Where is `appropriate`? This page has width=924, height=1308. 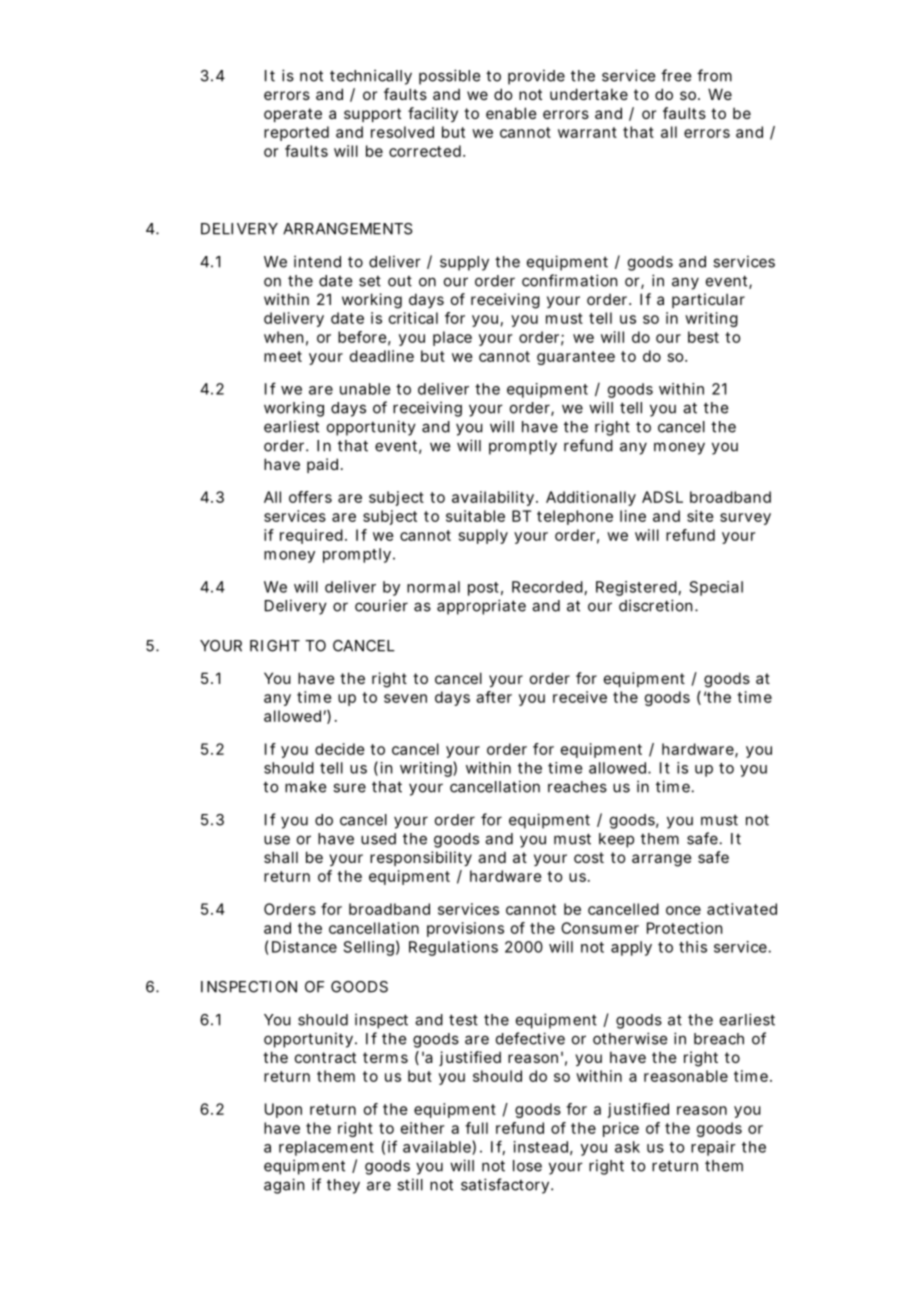
appropriate is located at coordinates (481, 607).
